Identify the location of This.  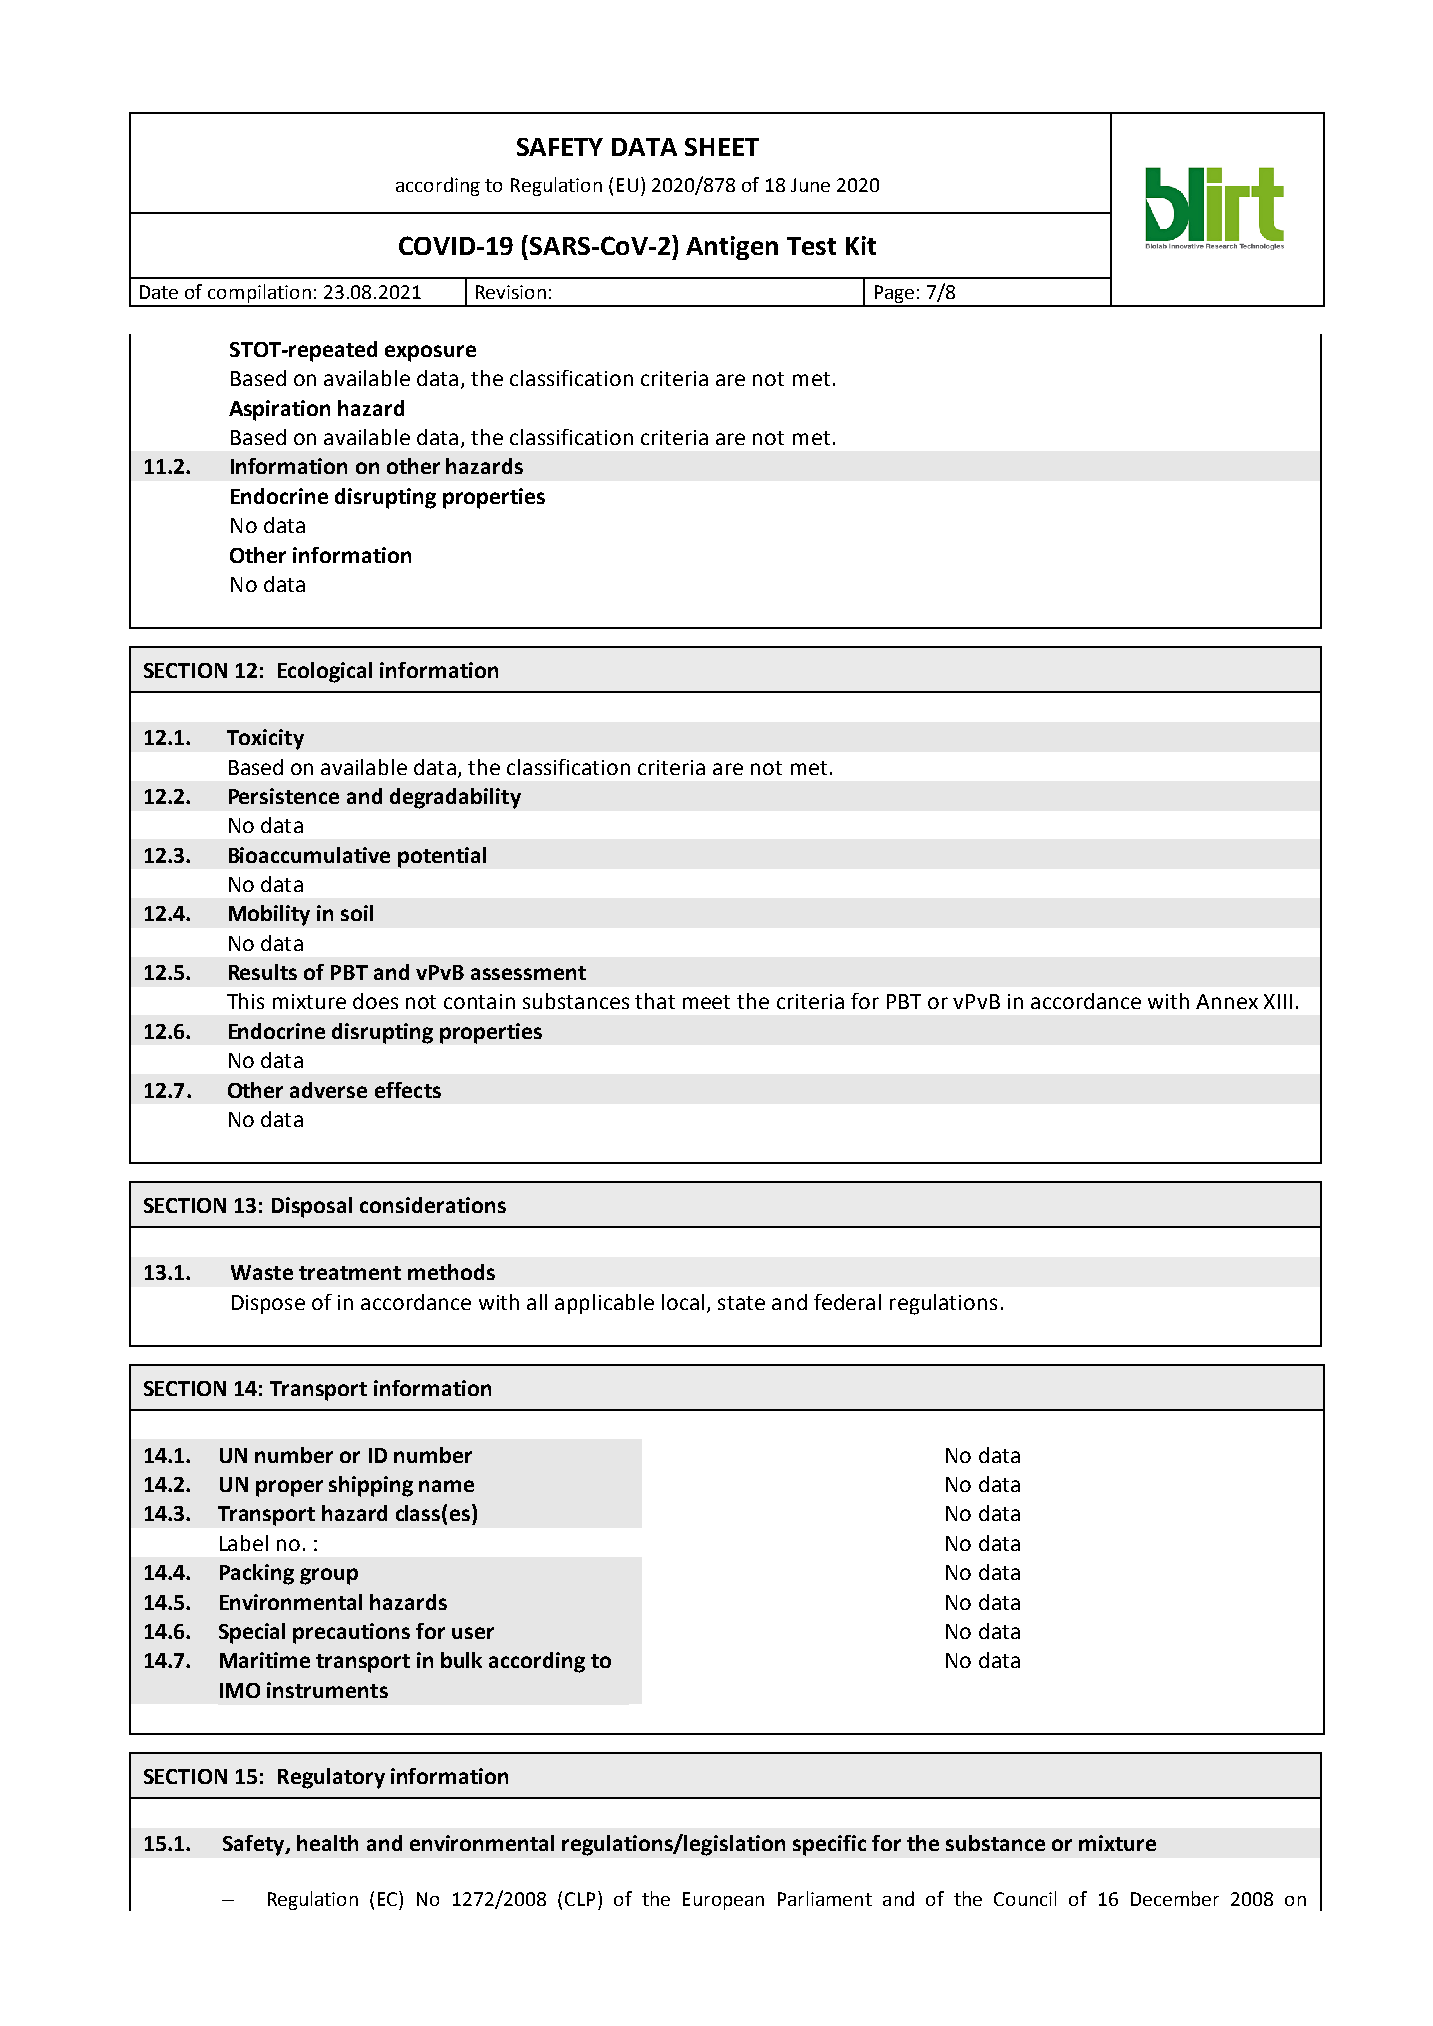
(245, 1001).
